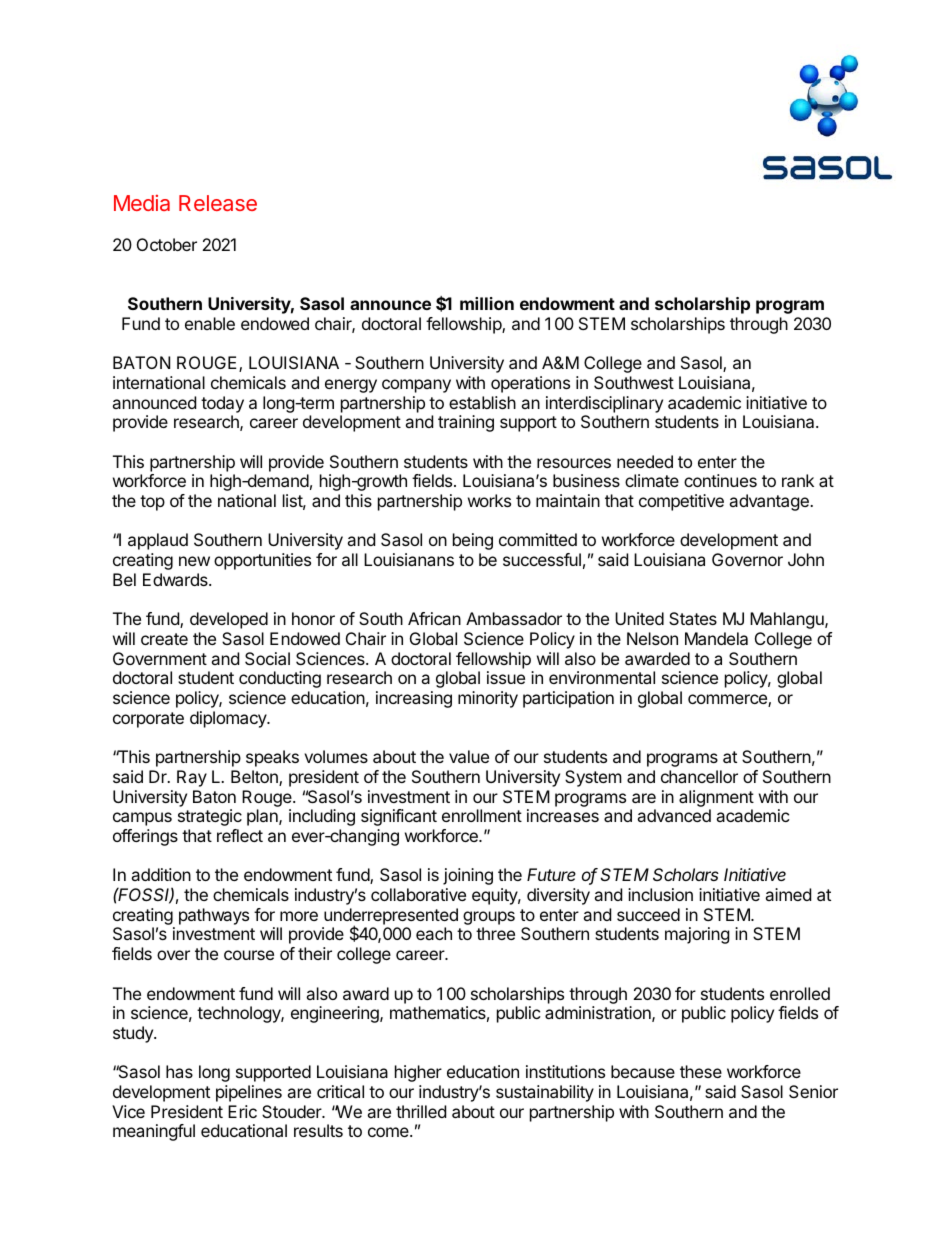  Describe the element at coordinates (716, 638) in the document. I see `Mandela` at that location.
